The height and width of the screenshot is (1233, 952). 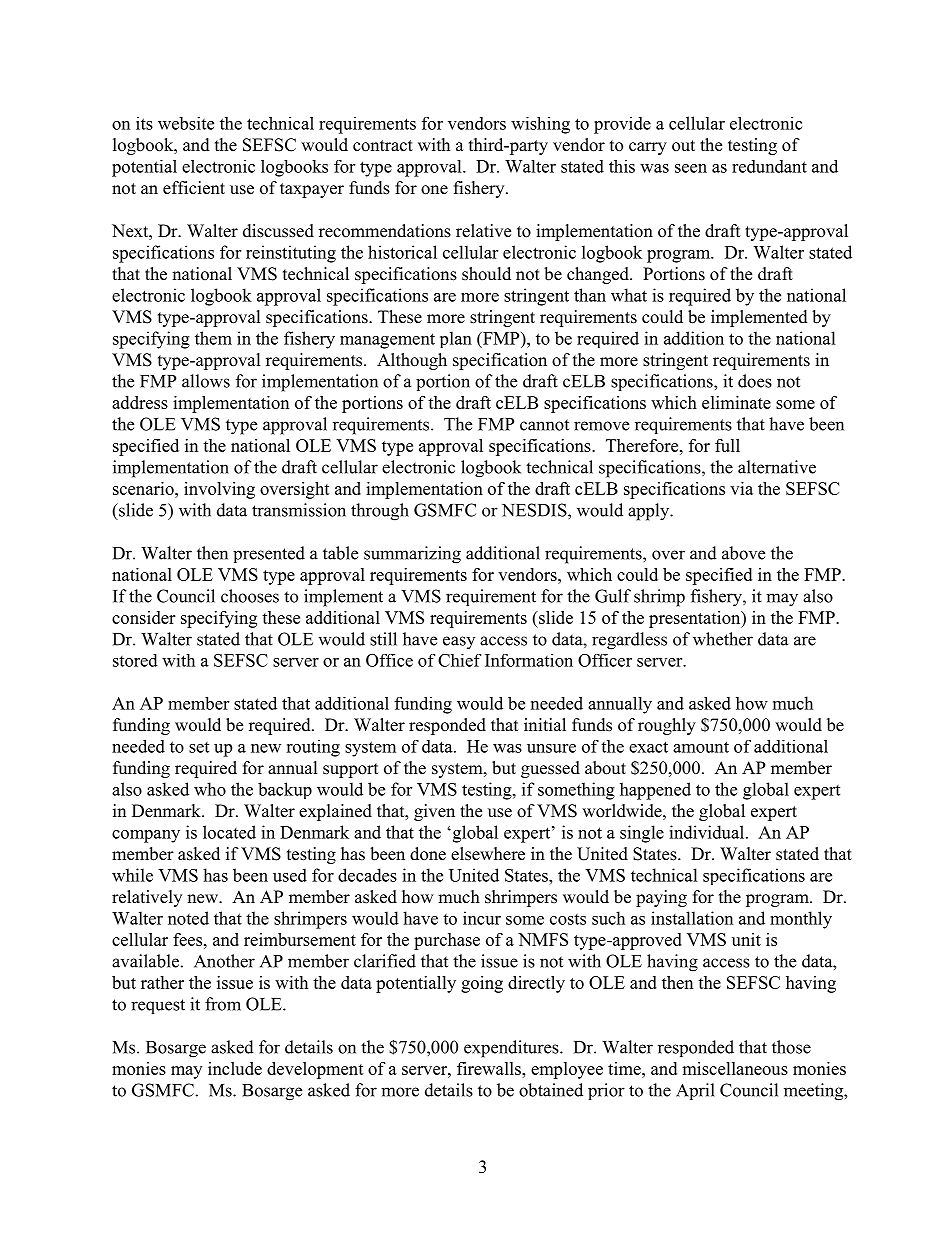 I want to click on include, so click(x=235, y=1068).
